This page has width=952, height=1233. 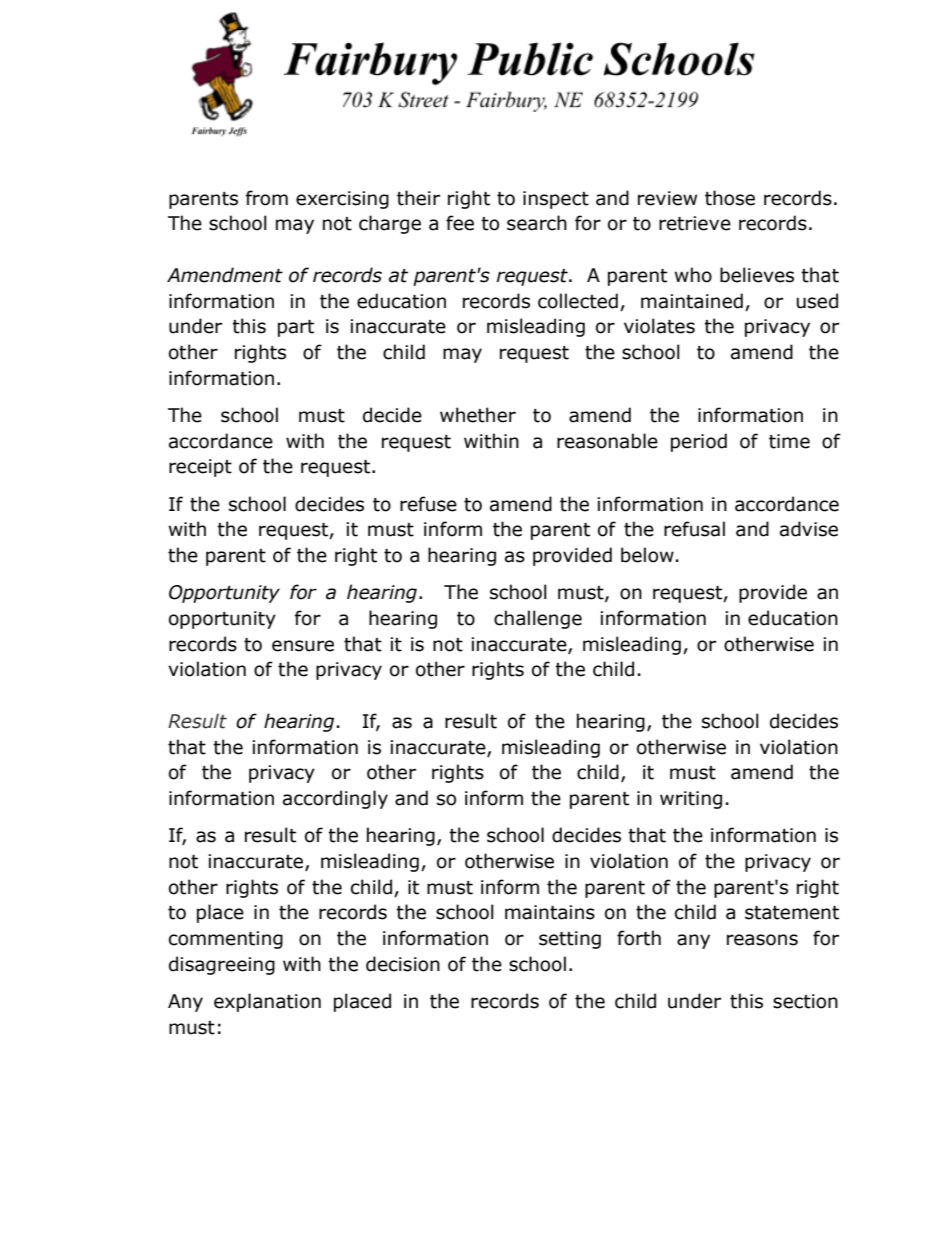 What do you see at coordinates (267, 198) in the page?
I see `from` at bounding box center [267, 198].
